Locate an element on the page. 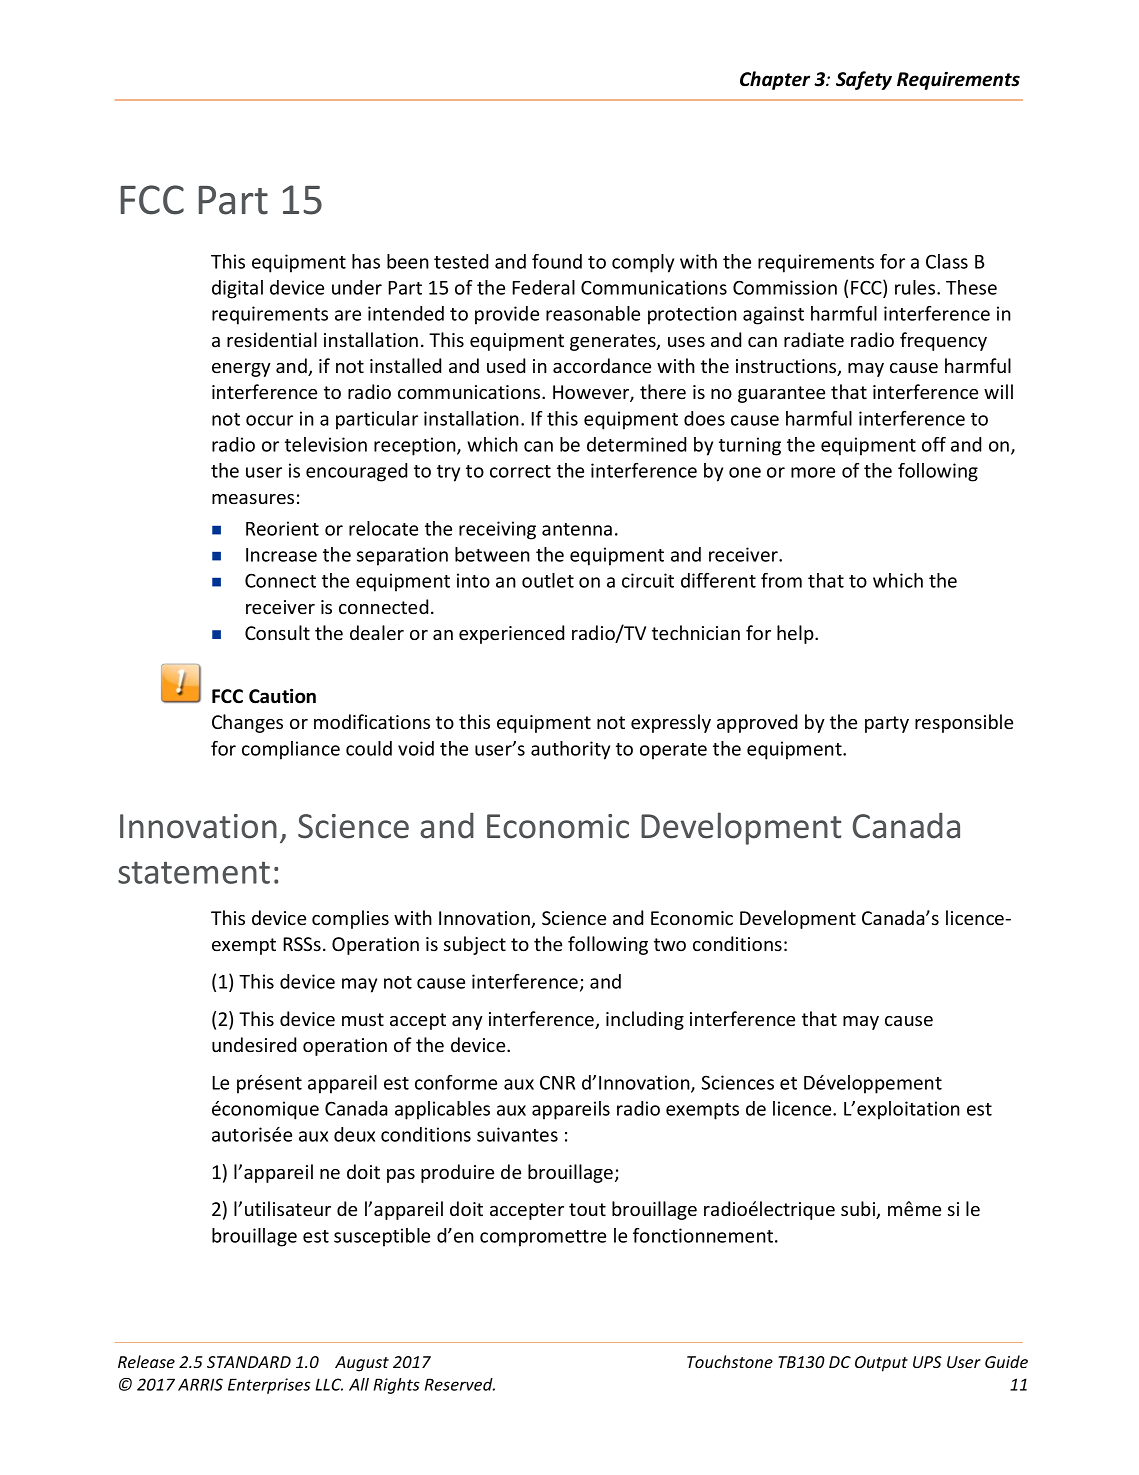  CNR is located at coordinates (557, 1083).
